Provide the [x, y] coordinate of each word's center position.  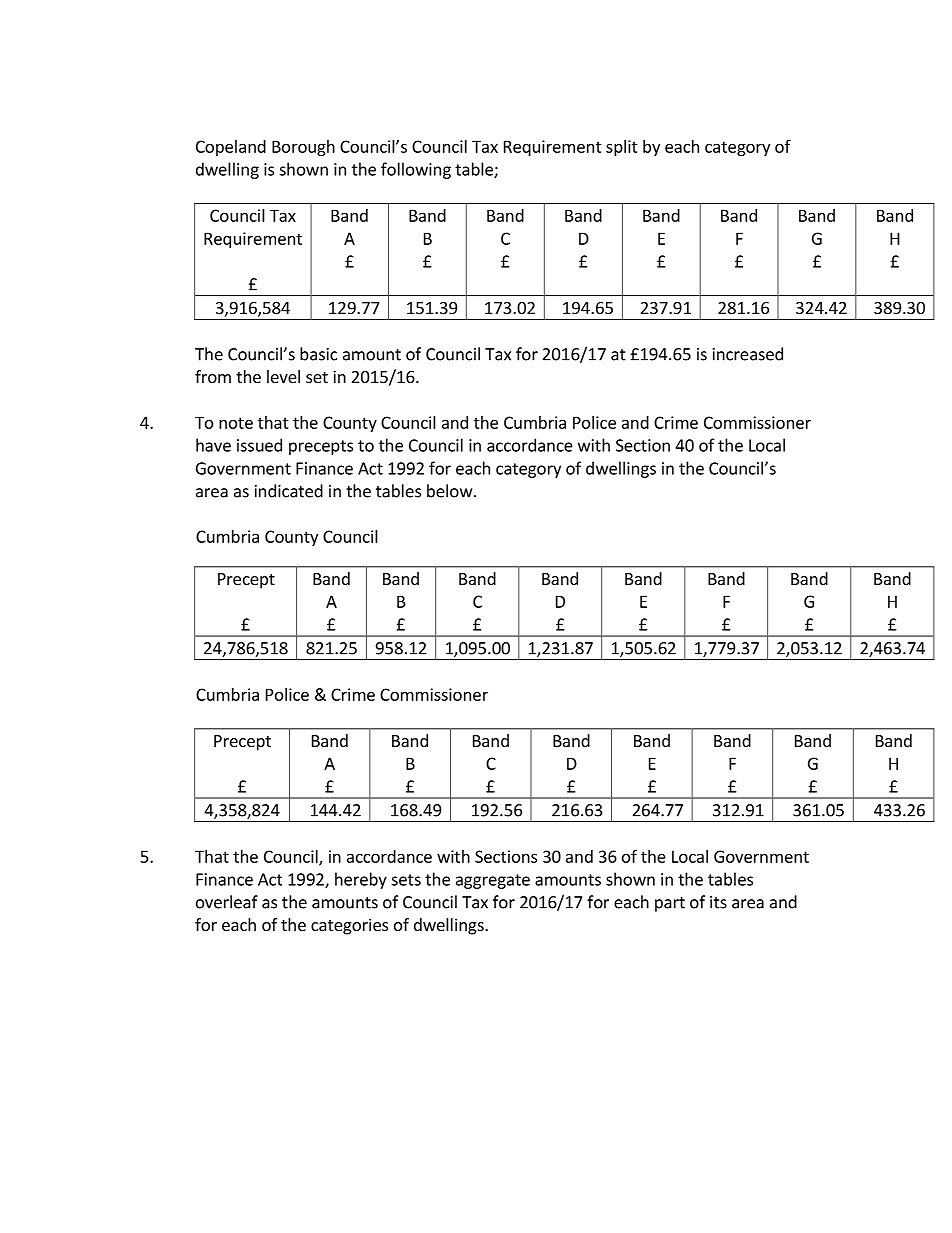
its [718, 902]
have [213, 445]
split [622, 148]
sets [406, 880]
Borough [303, 148]
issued [259, 445]
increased [748, 354]
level [283, 376]
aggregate [493, 881]
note [236, 423]
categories [349, 926]
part [670, 904]
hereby [361, 880]
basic [318, 354]
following [416, 170]
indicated [289, 491]
